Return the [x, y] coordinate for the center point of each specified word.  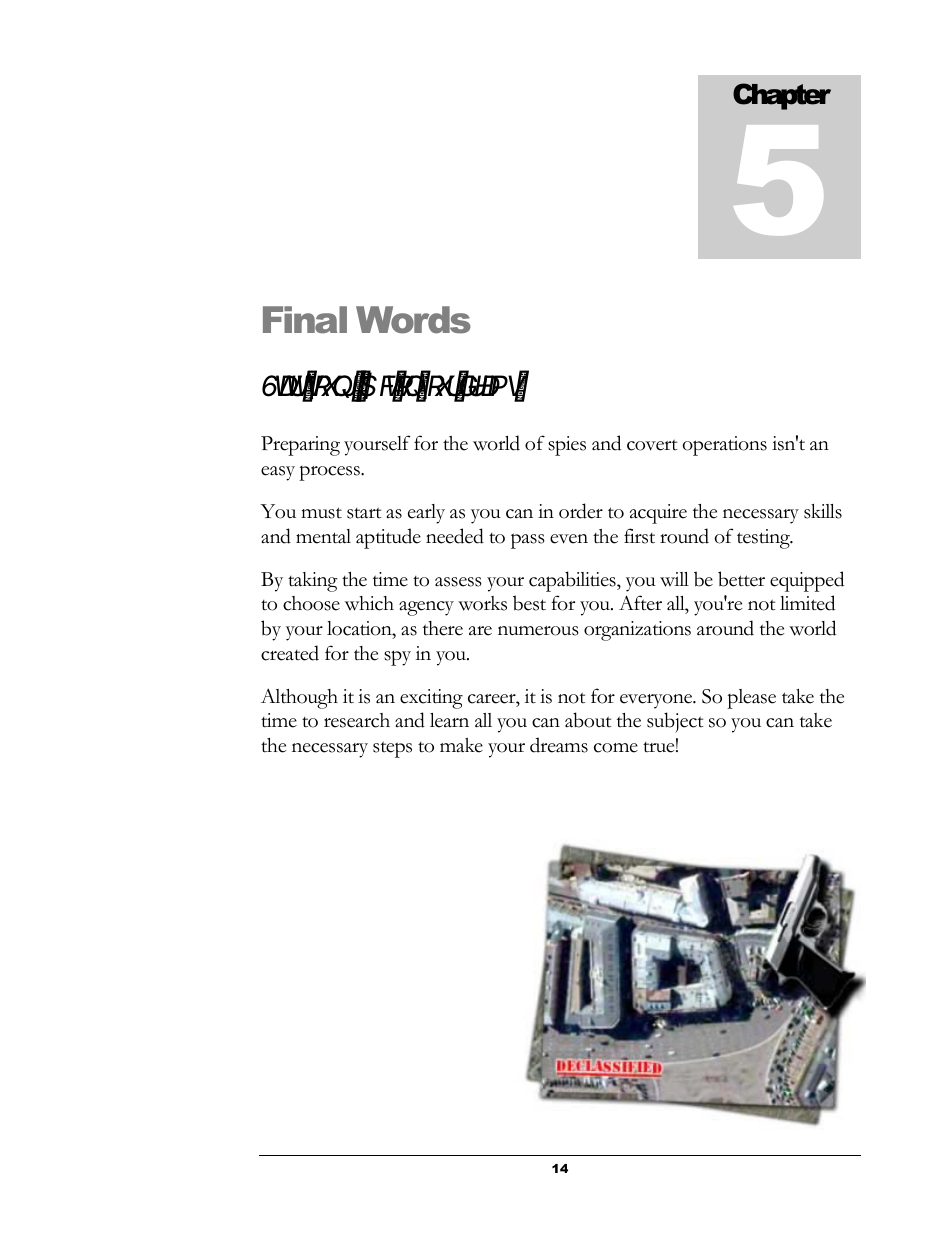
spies [567, 446]
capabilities [573, 581]
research [357, 720]
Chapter [782, 96]
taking [313, 582]
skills [823, 511]
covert [652, 445]
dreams [559, 745]
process [330, 473]
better [741, 579]
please [751, 699]
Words [413, 320]
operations [725, 446]
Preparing [300, 446]
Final [305, 320]
